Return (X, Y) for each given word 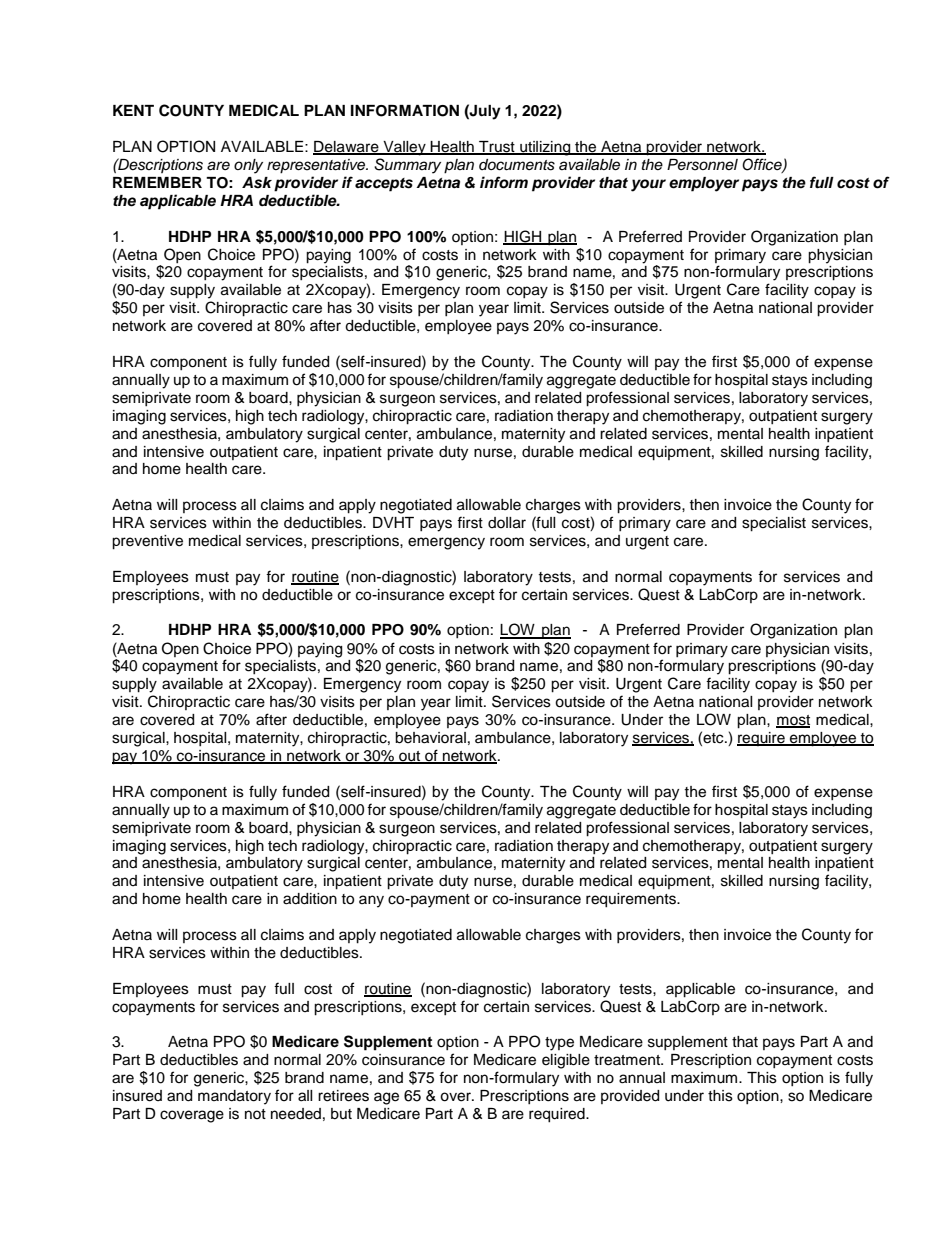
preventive (147, 542)
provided (630, 1097)
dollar (507, 523)
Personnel (702, 165)
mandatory (234, 1097)
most (793, 721)
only (248, 166)
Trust (497, 148)
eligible (566, 1061)
